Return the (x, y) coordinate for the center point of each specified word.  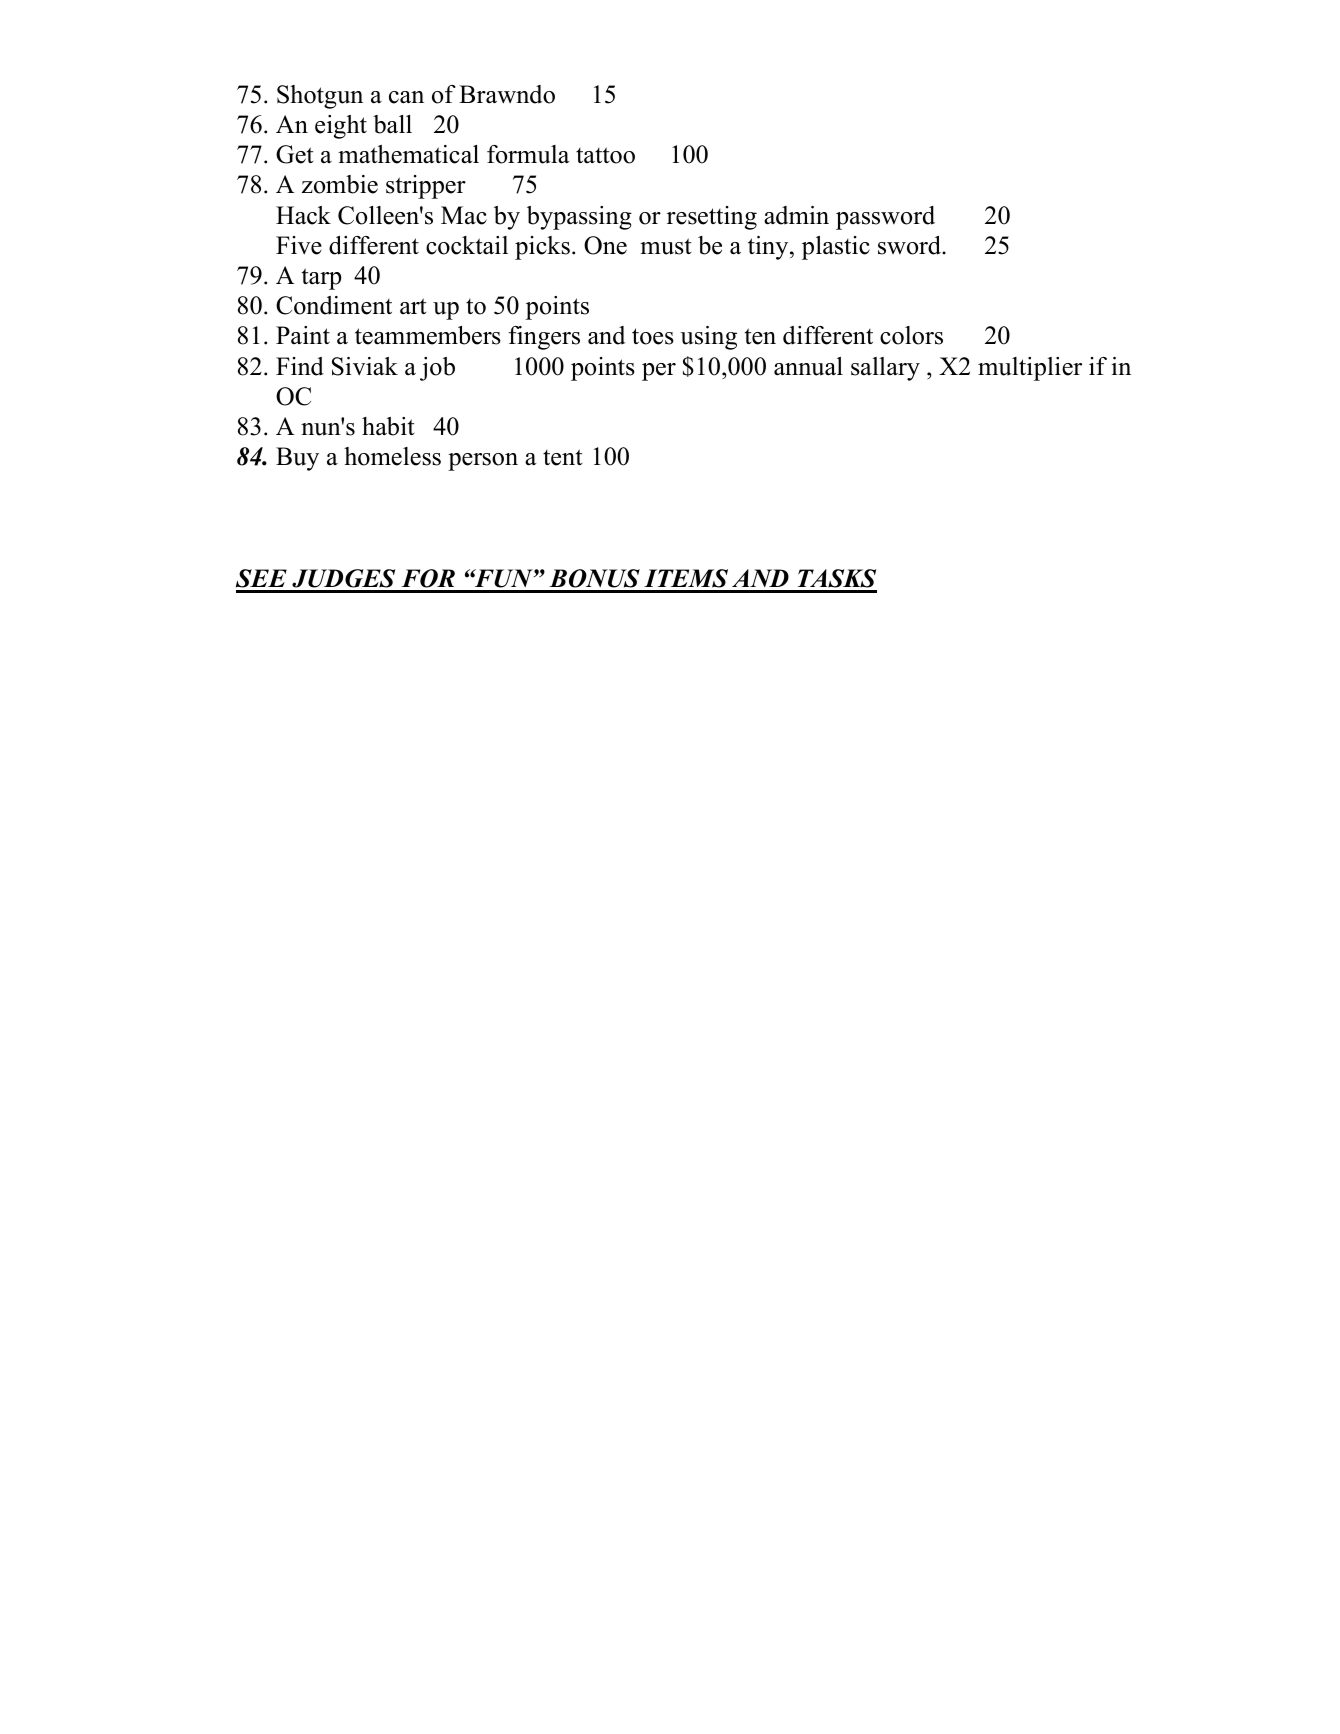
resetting (712, 218)
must (665, 246)
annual (808, 366)
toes (653, 336)
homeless (392, 456)
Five (299, 245)
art (413, 306)
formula (528, 154)
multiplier (1030, 369)
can (406, 97)
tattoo (605, 155)
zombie (340, 184)
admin (796, 215)
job (437, 369)
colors (911, 335)
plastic (836, 248)
